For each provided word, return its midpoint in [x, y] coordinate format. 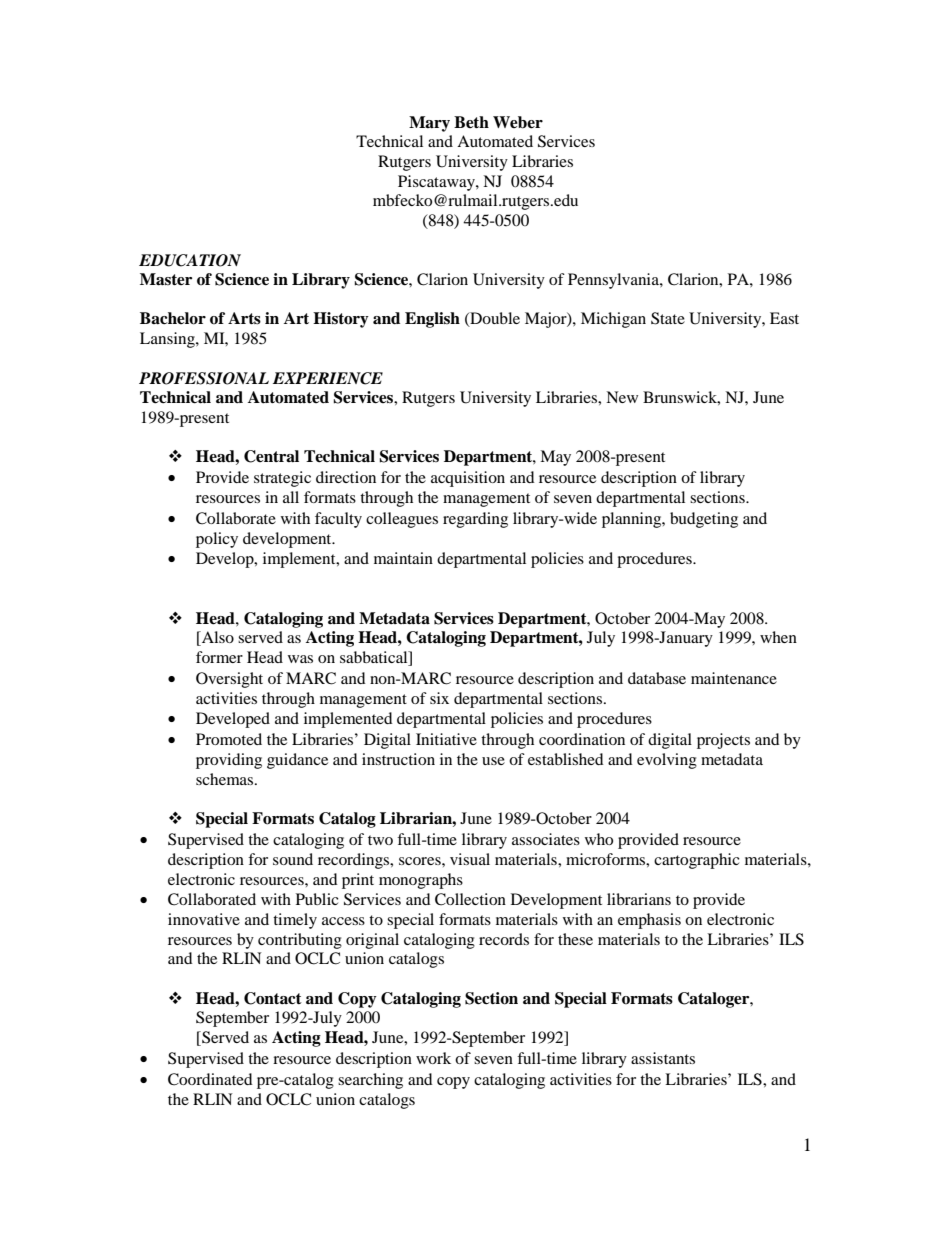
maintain [403, 558]
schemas [226, 779]
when [778, 637]
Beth [471, 122]
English [432, 320]
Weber [518, 122]
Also [216, 638]
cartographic [697, 861]
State [668, 318]
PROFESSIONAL [204, 378]
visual [470, 859]
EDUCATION [190, 260]
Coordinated [210, 1079]
